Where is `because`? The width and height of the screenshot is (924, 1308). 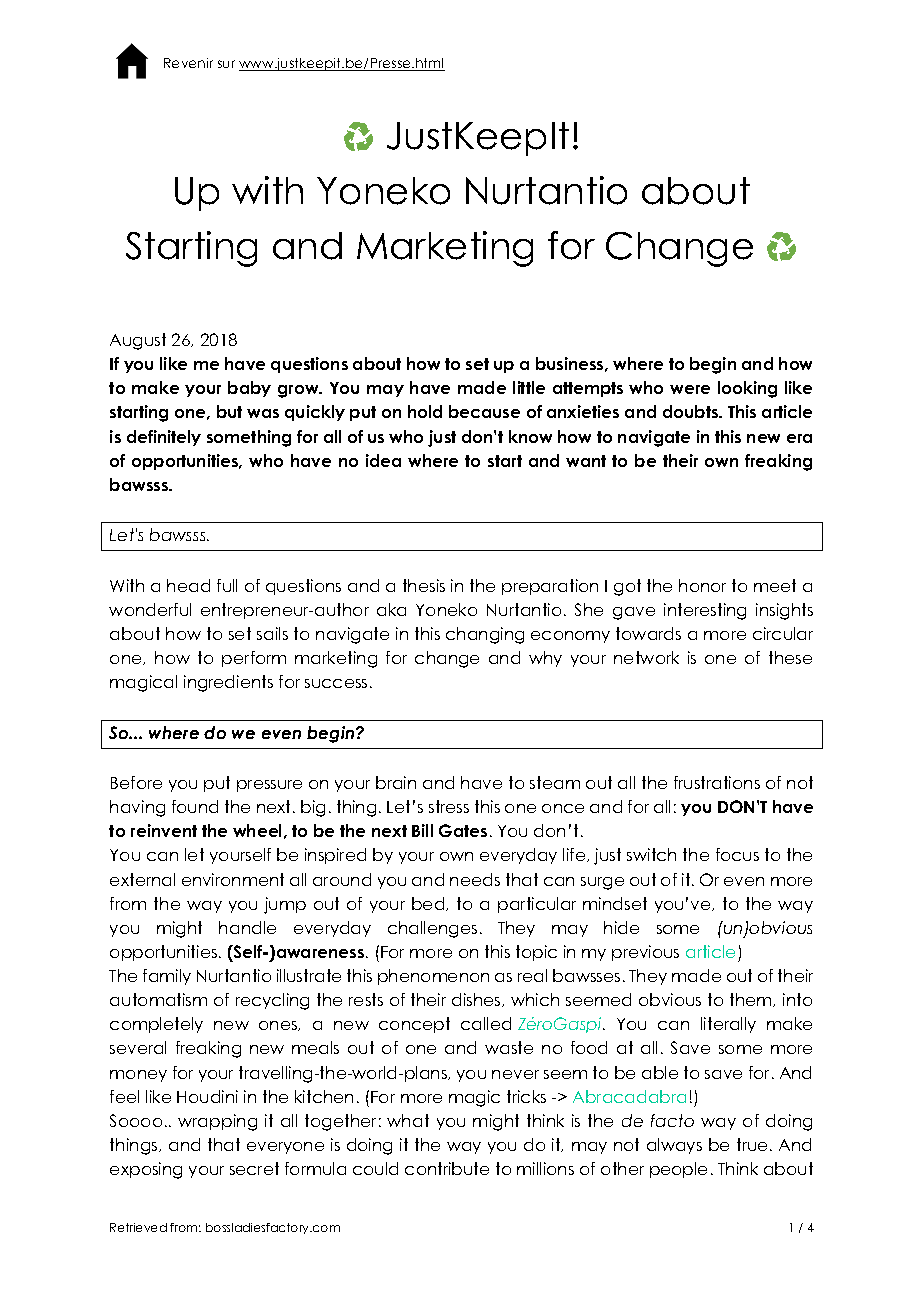
because is located at coordinates (484, 411).
